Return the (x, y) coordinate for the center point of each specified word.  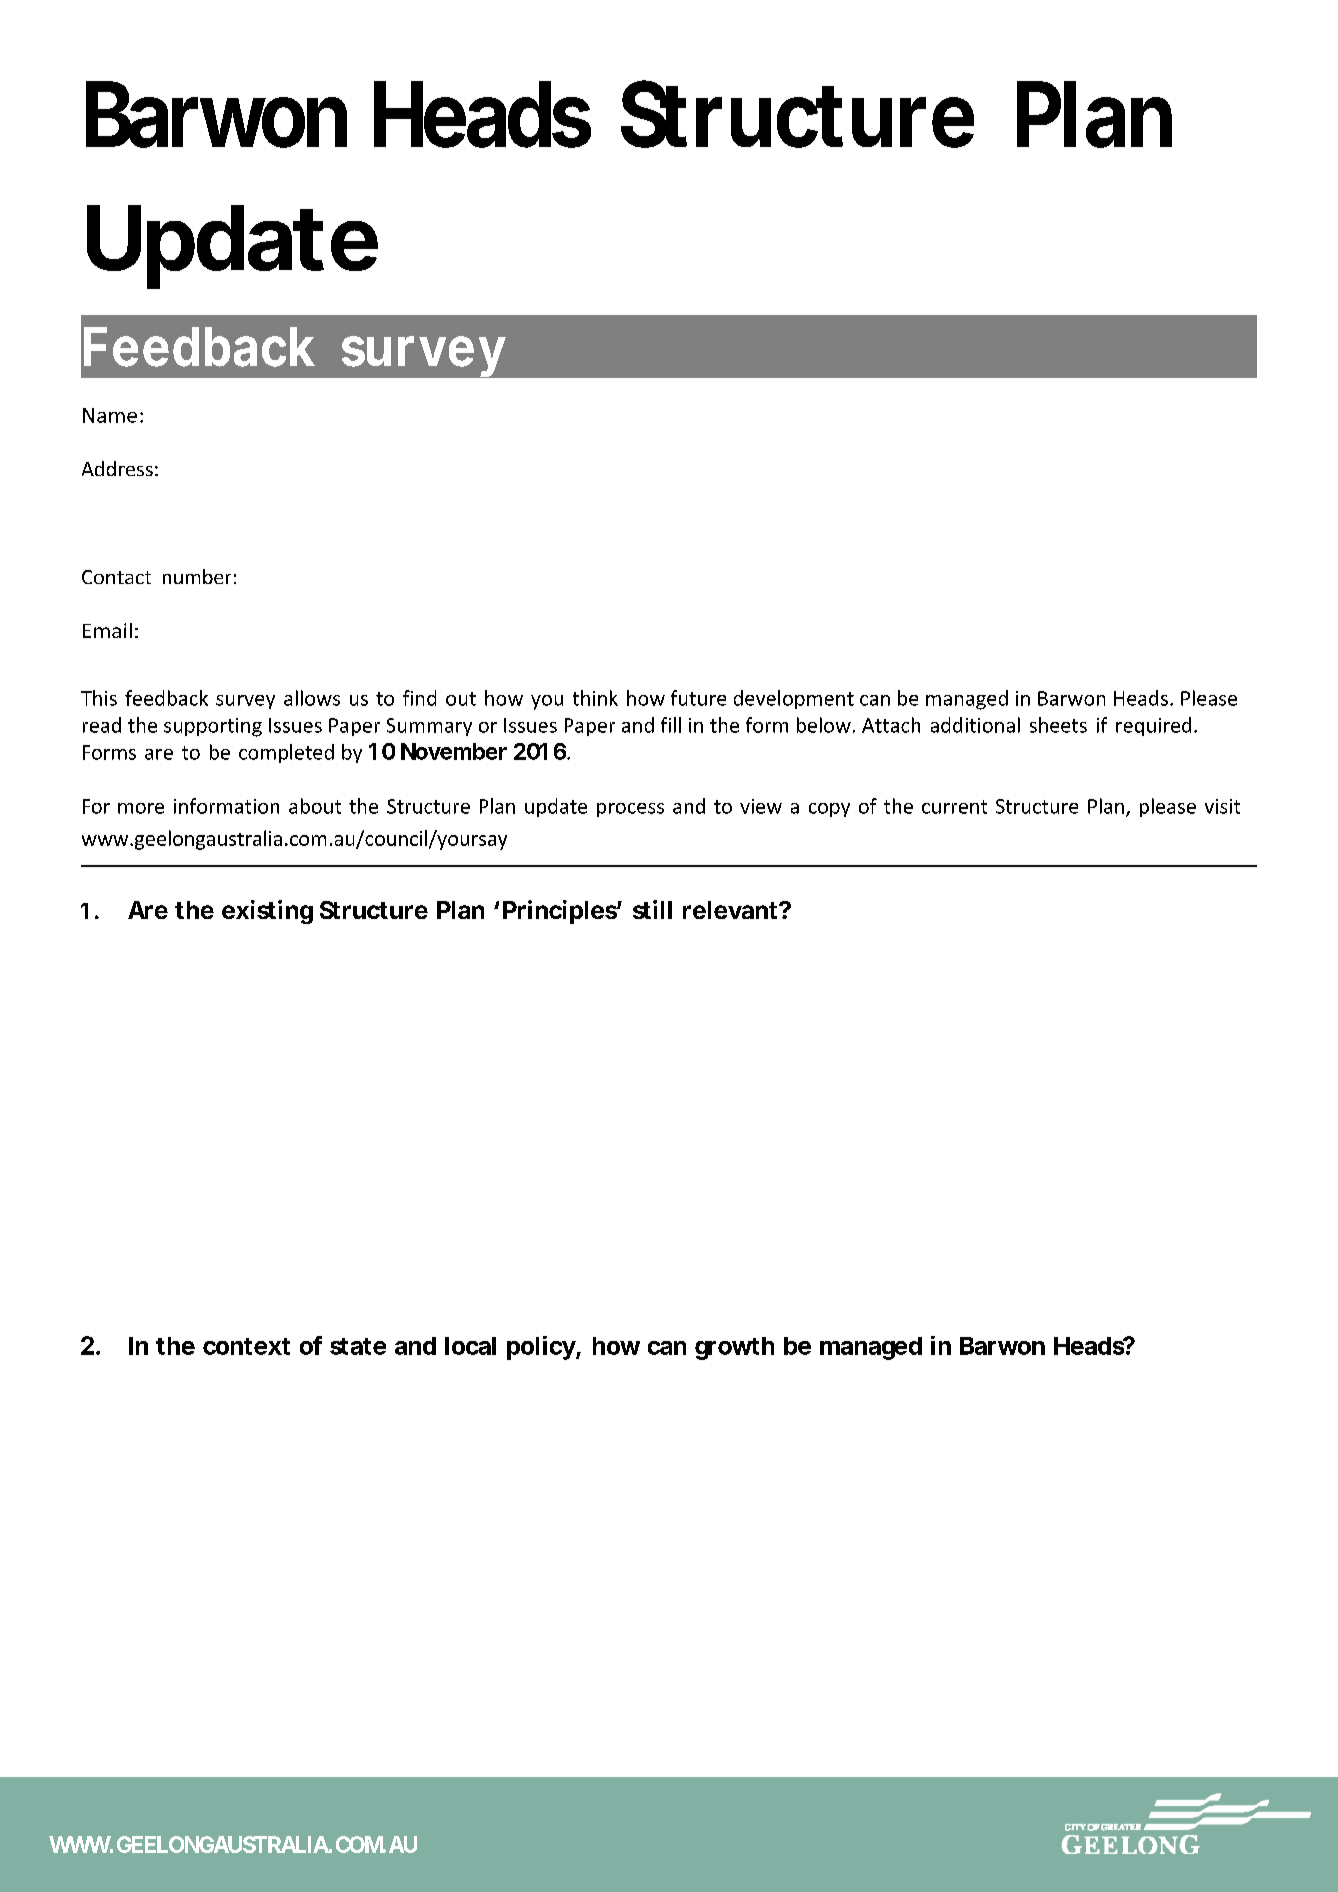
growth (734, 1348)
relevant (730, 910)
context (246, 1346)
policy (541, 1348)
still (652, 909)
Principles (560, 912)
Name (110, 415)
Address (117, 468)
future (698, 698)
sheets (1058, 725)
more (141, 808)
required (1153, 726)
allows (312, 698)
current (954, 807)
